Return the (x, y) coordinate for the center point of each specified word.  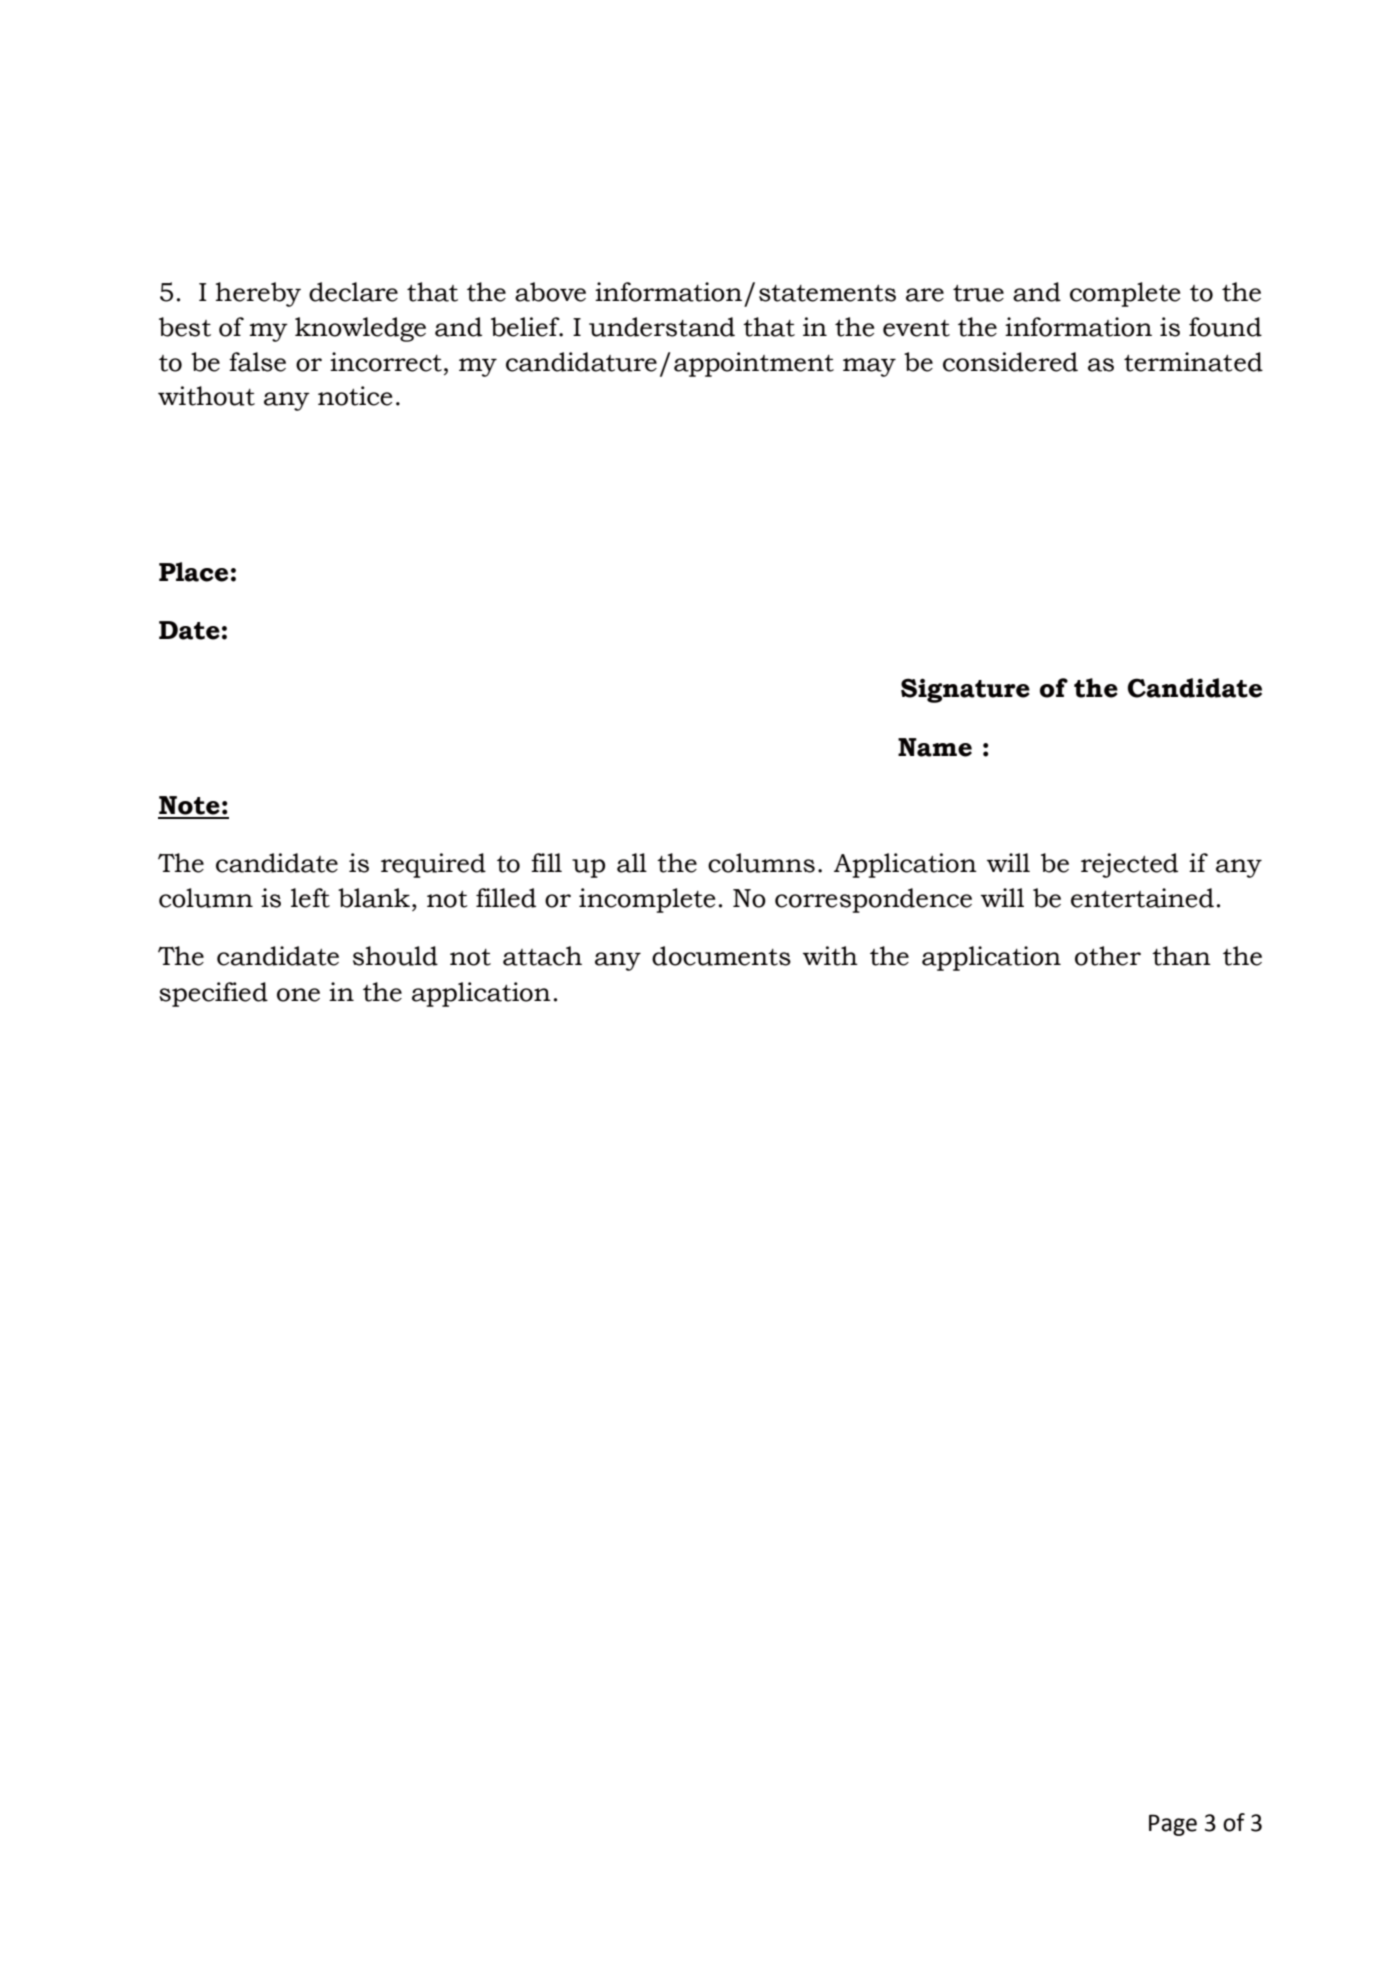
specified (213, 994)
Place (193, 572)
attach (542, 956)
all (632, 863)
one (298, 995)
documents (721, 956)
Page (1173, 1825)
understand (662, 327)
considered (1010, 362)
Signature (965, 690)
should (395, 956)
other (1108, 956)
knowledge (360, 329)
